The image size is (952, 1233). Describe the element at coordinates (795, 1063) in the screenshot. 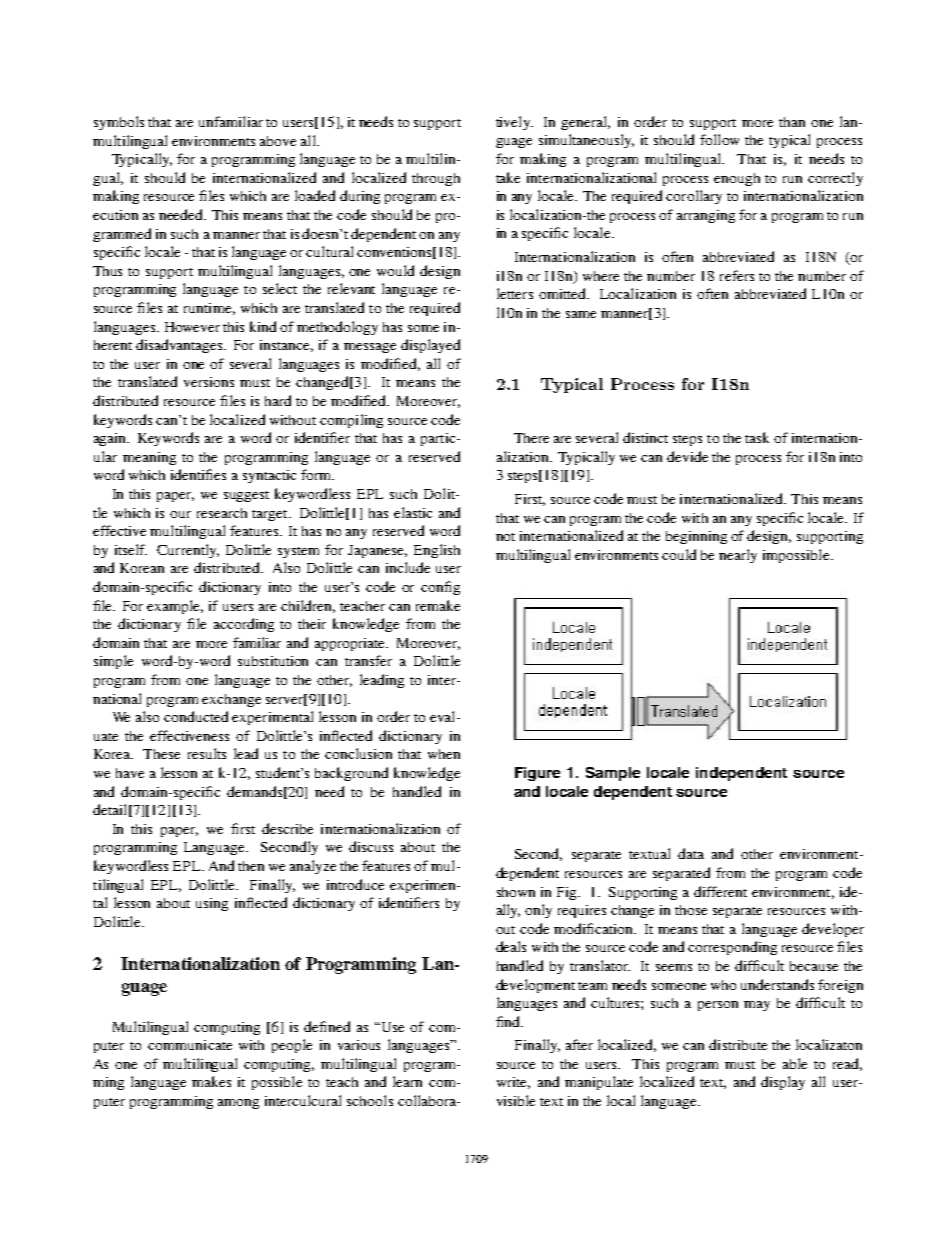

I see `able` at that location.
